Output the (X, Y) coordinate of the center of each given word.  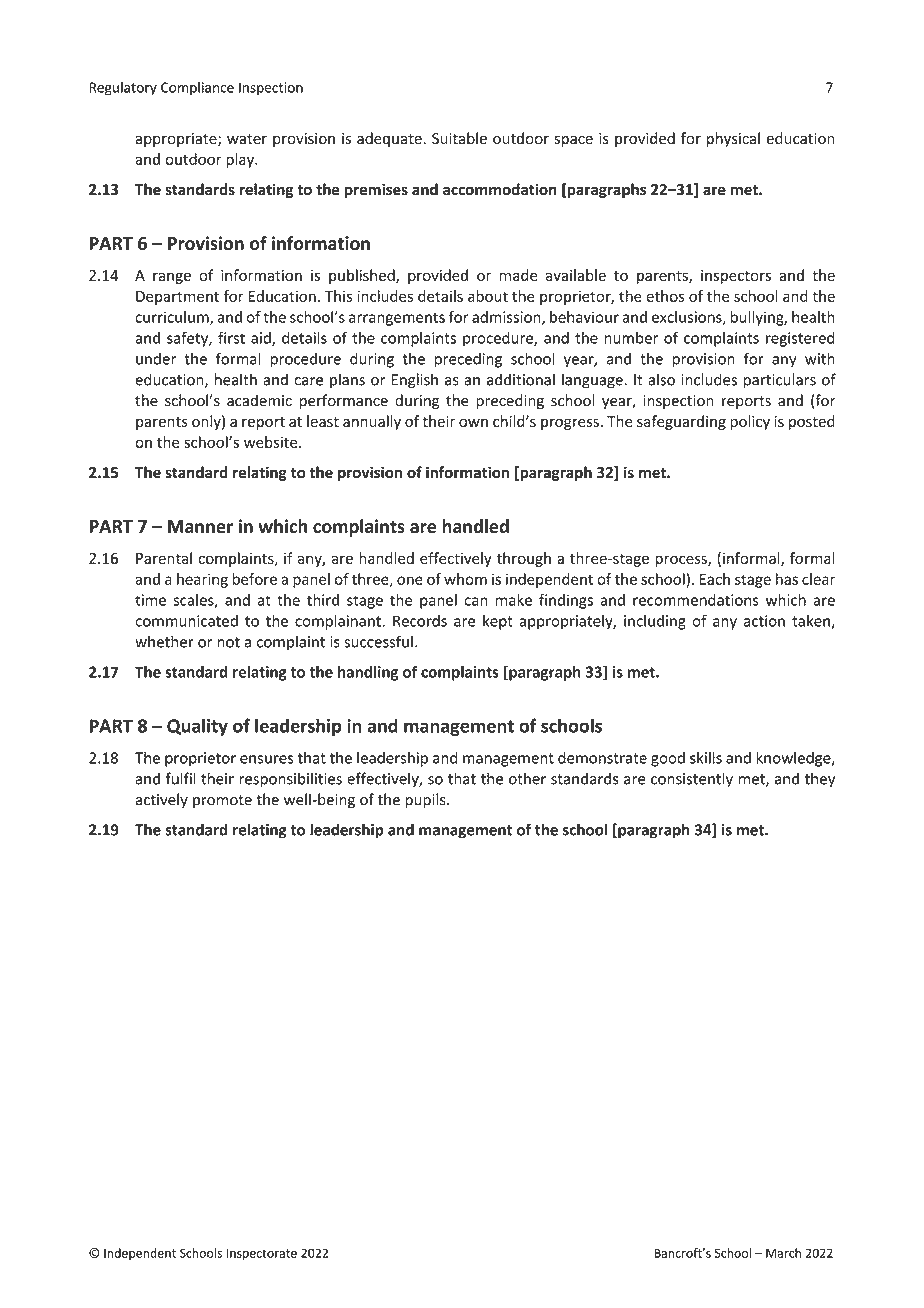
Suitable (459, 138)
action (764, 621)
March (783, 1253)
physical (733, 139)
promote (222, 801)
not (228, 642)
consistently (692, 780)
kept (498, 622)
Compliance (197, 88)
